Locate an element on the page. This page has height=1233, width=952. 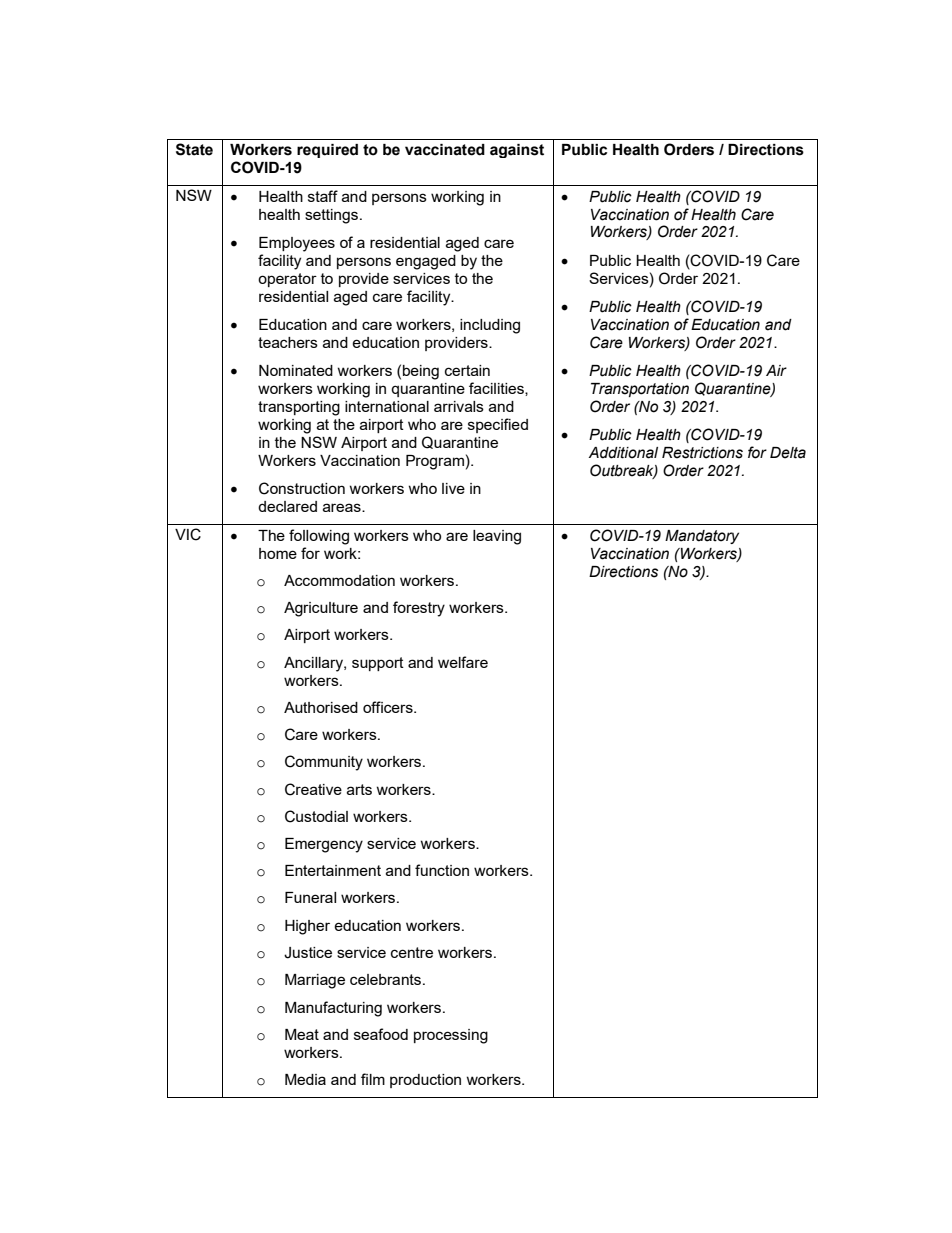
Community is located at coordinates (324, 763).
